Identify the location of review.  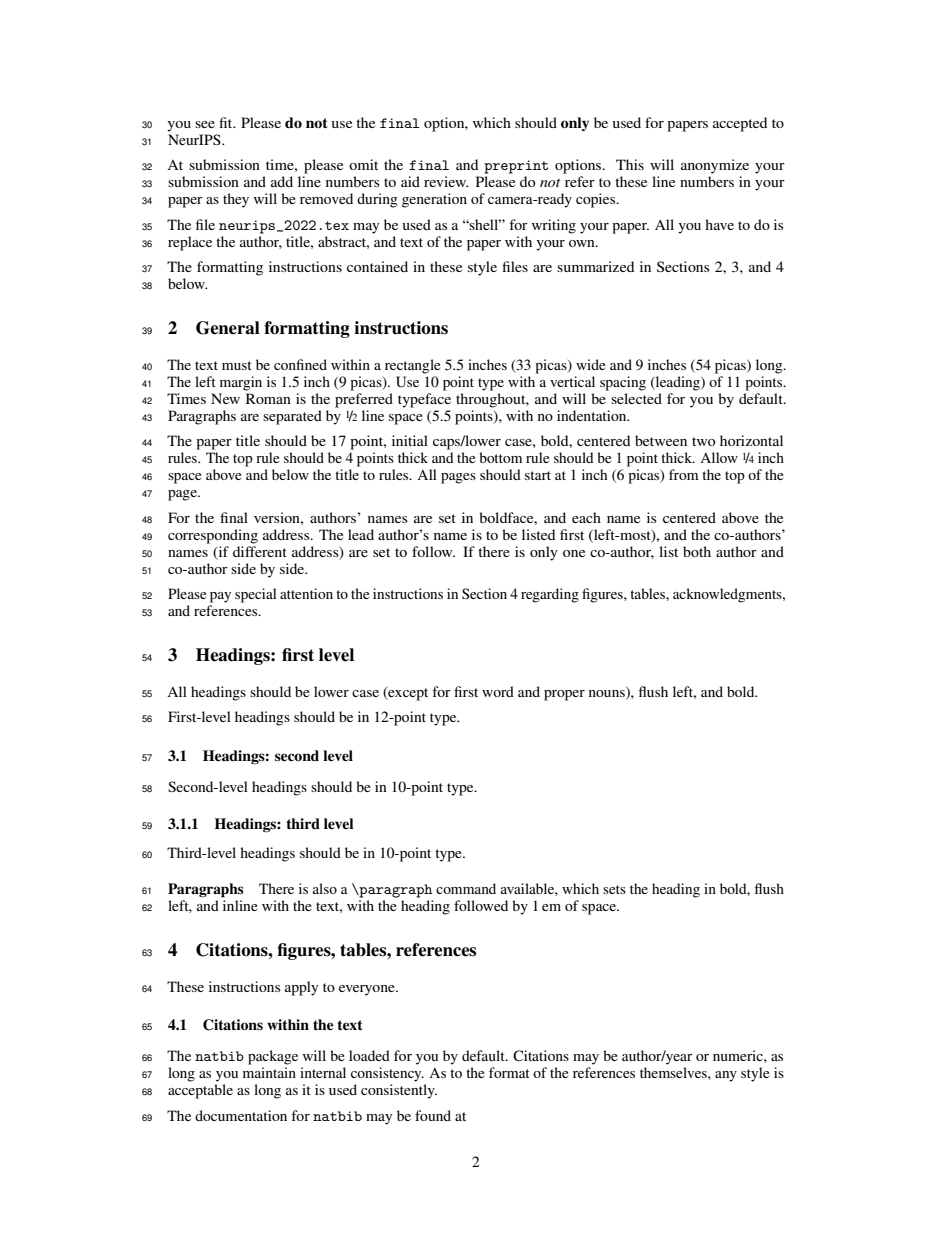
(446, 181).
